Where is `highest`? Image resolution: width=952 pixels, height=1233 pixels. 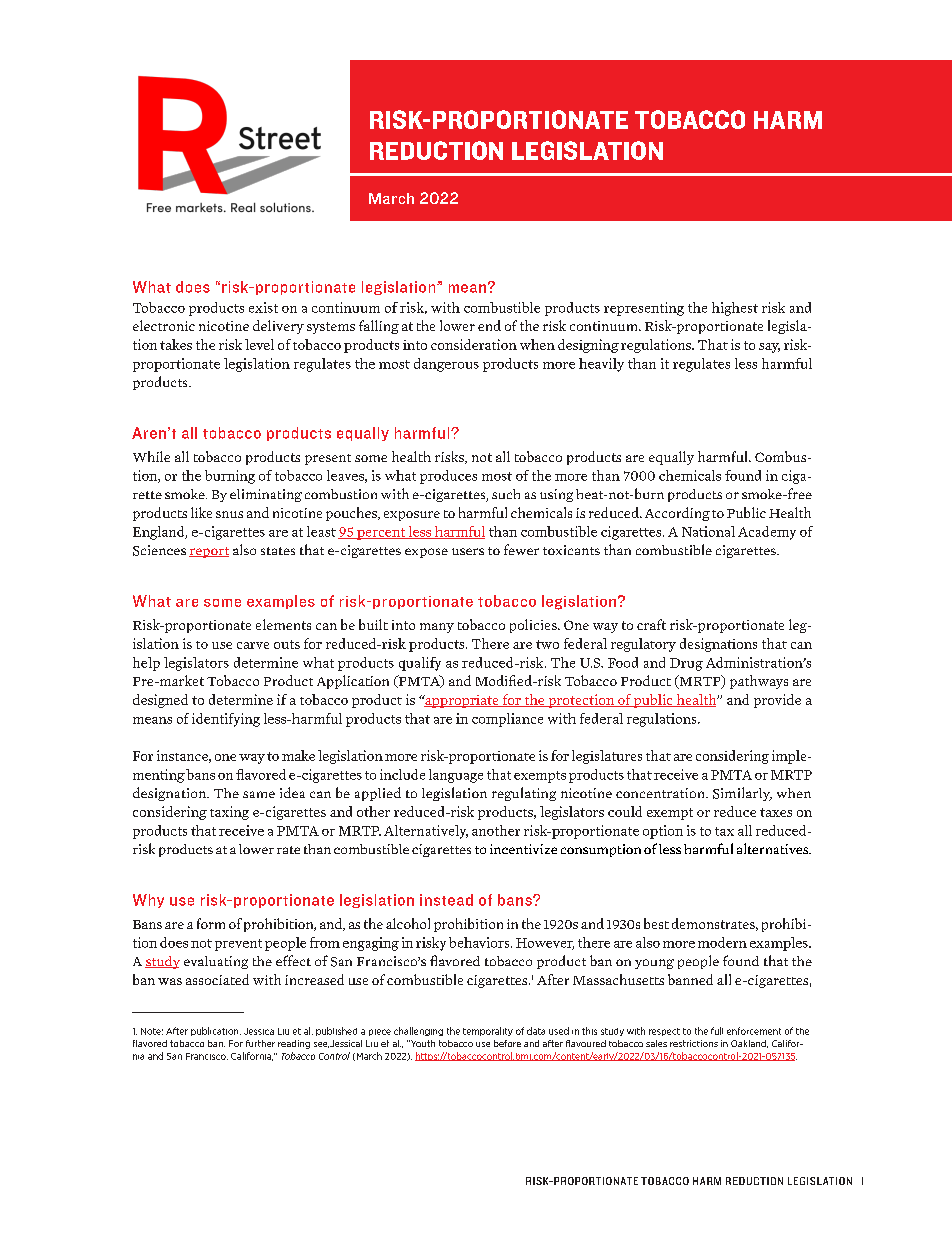 highest is located at coordinates (735, 309).
